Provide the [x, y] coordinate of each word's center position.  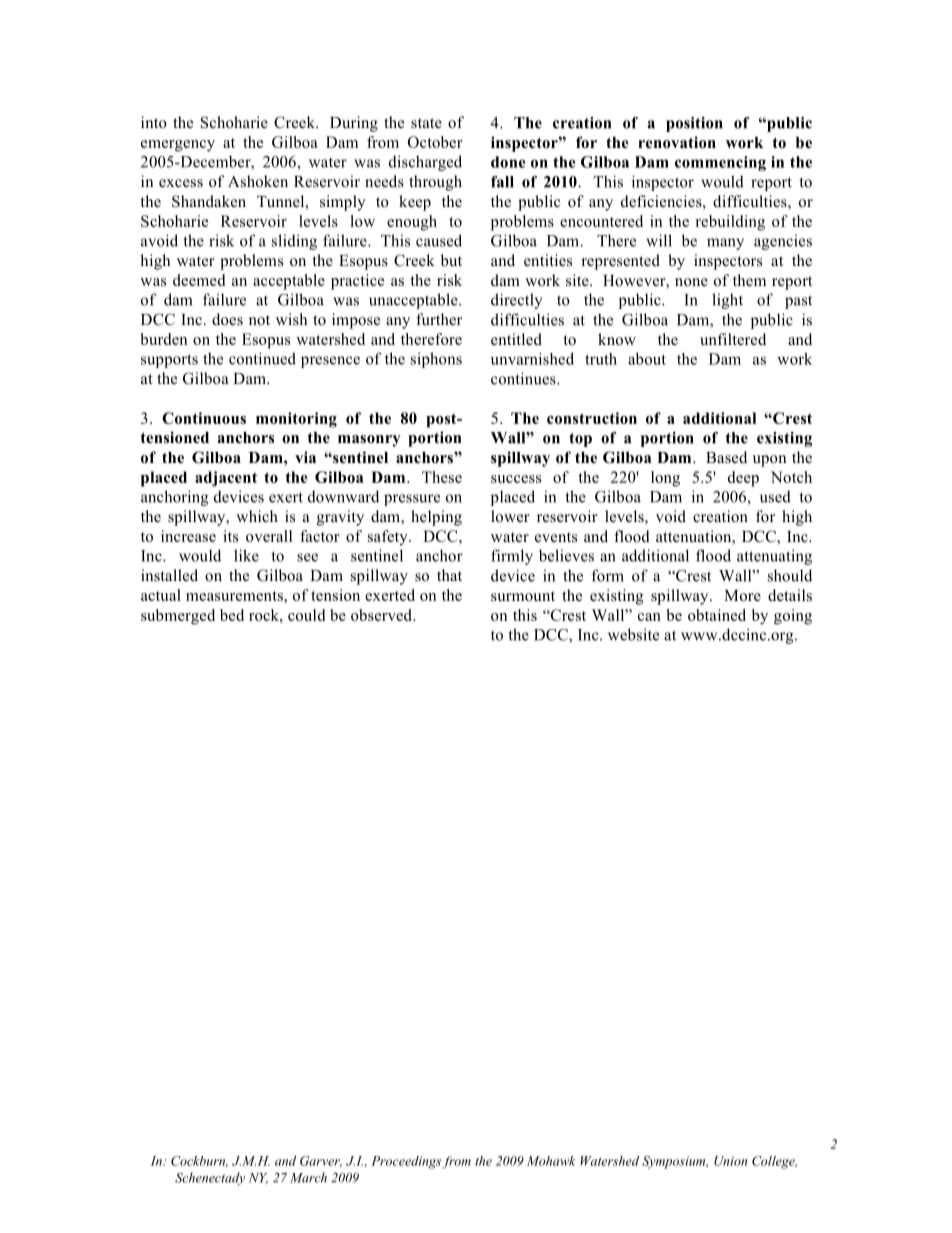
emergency [178, 146]
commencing [720, 163]
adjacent [226, 479]
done [508, 162]
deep [743, 479]
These [442, 477]
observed [382, 615]
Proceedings [406, 1162]
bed [232, 615]
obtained [717, 615]
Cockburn [199, 1161]
